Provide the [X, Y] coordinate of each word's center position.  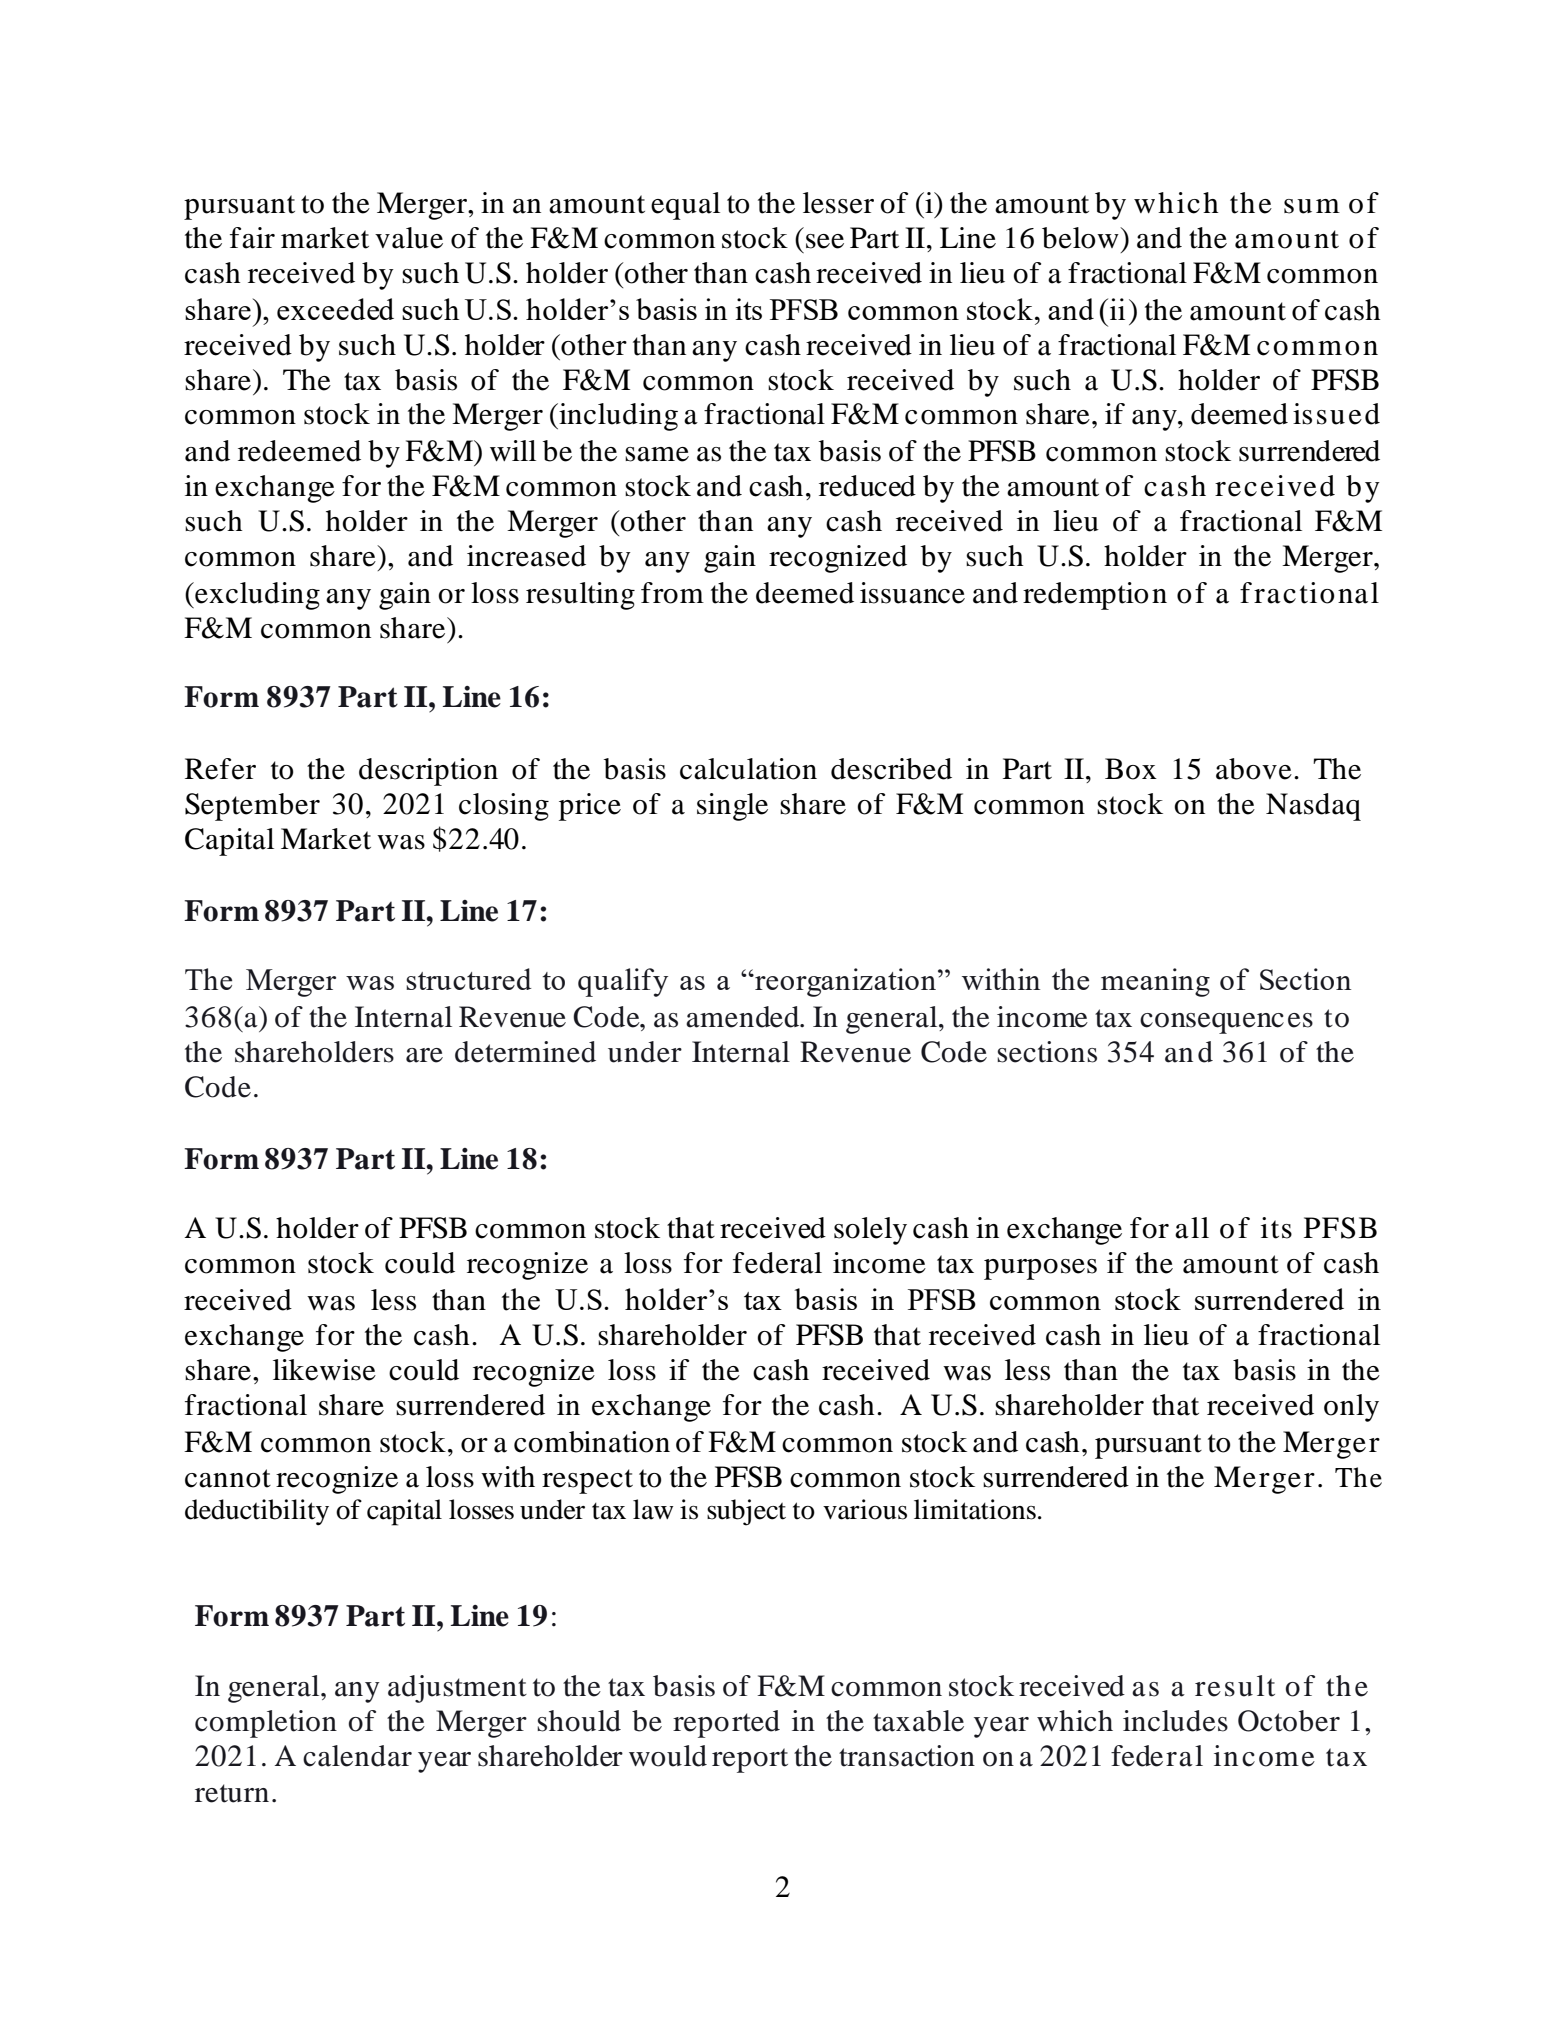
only [1351, 1408]
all [1192, 1228]
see [825, 241]
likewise [324, 1370]
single [732, 807]
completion [266, 1724]
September [252, 807]
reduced [867, 486]
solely [870, 1231]
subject [746, 1512]
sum [1312, 206]
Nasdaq [1313, 807]
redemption [1095, 596]
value [409, 238]
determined [525, 1052]
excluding [256, 596]
